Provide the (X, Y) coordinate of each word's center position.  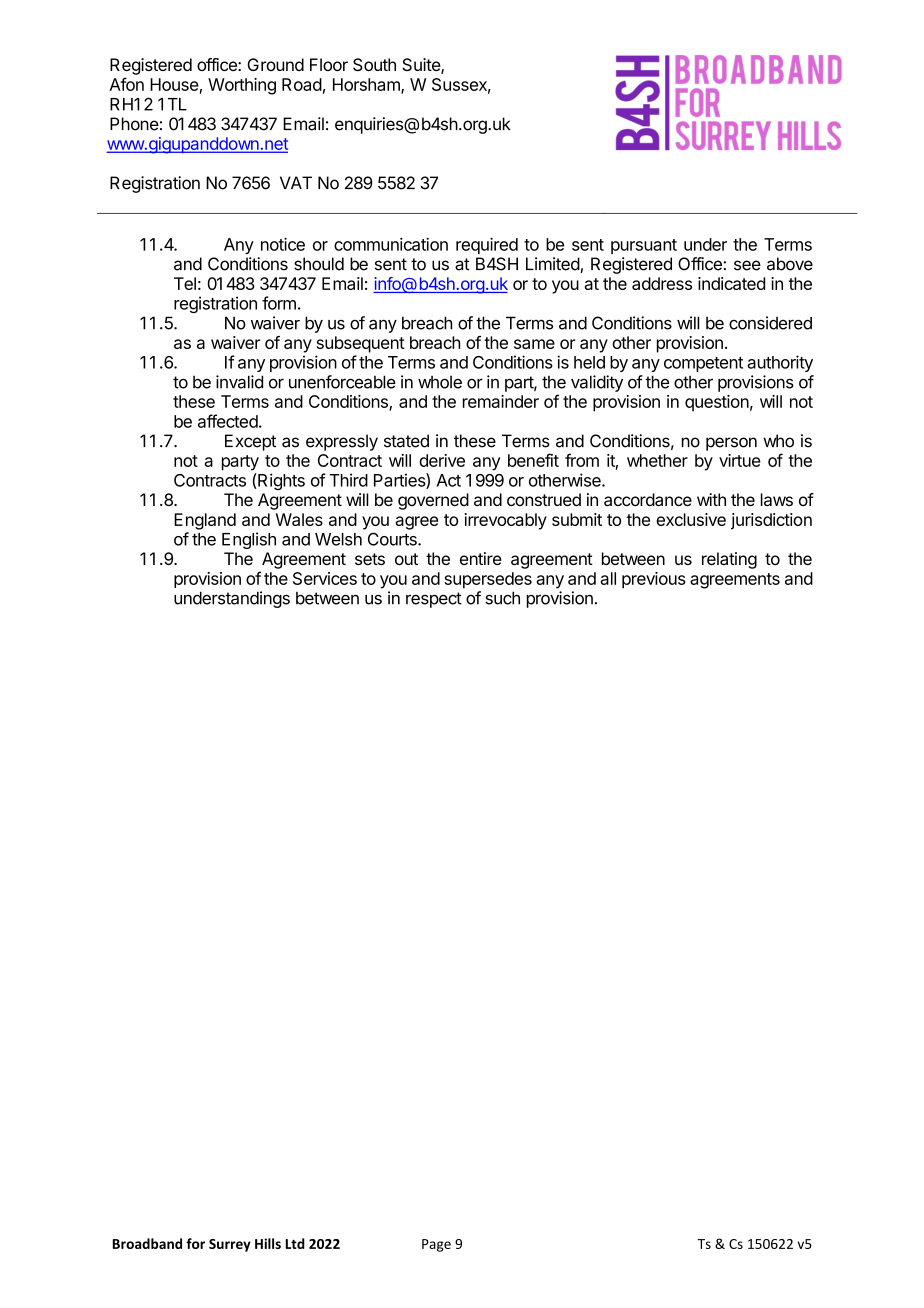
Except (250, 442)
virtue (740, 460)
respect (434, 600)
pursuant (644, 246)
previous (654, 580)
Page (436, 1245)
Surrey (230, 1245)
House (174, 84)
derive (442, 460)
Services (325, 578)
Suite (422, 66)
